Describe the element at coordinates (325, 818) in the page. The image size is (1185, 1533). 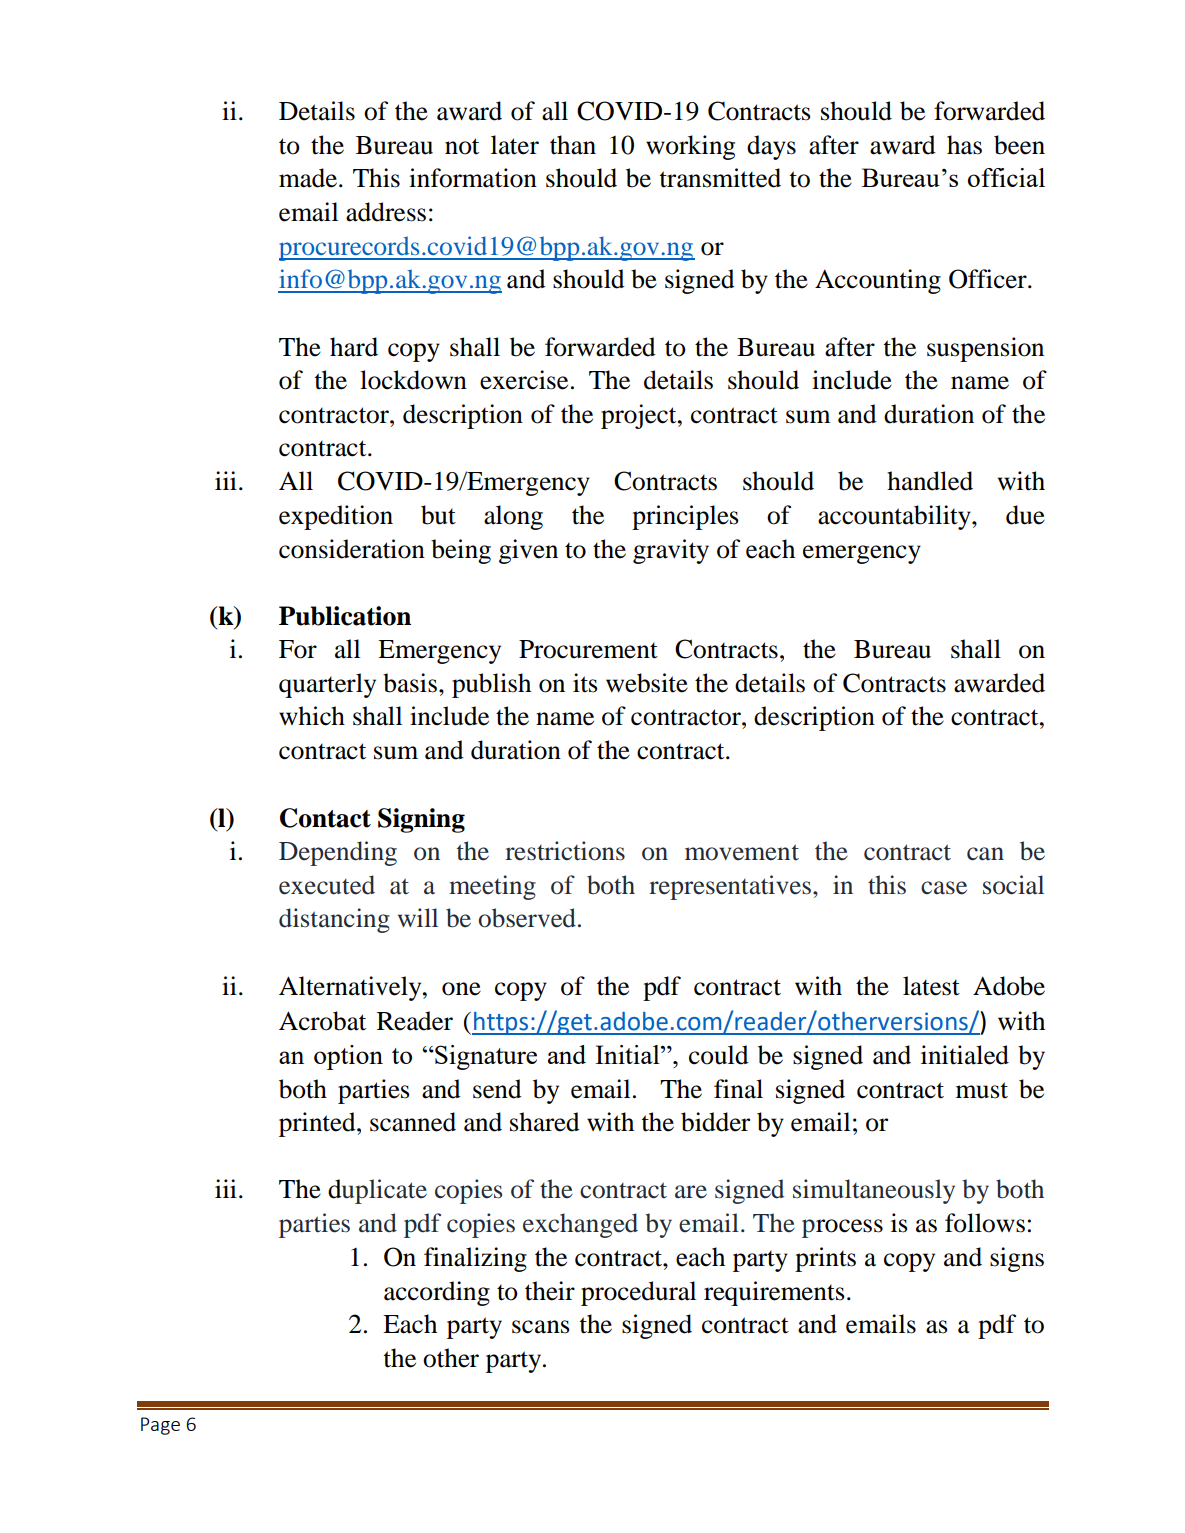
I see `Contact` at that location.
